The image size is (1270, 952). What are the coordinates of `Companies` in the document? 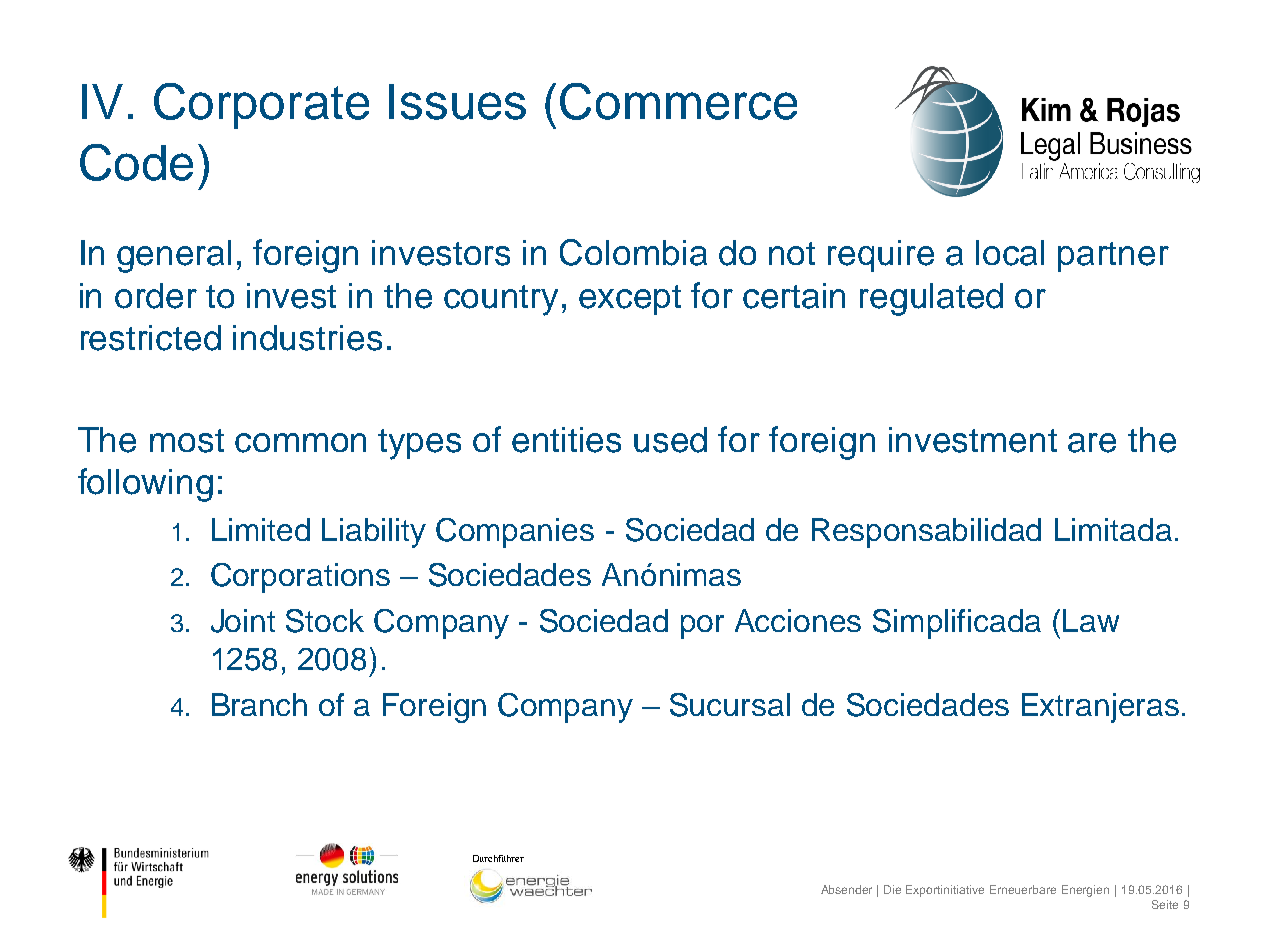 It's located at (515, 533).
